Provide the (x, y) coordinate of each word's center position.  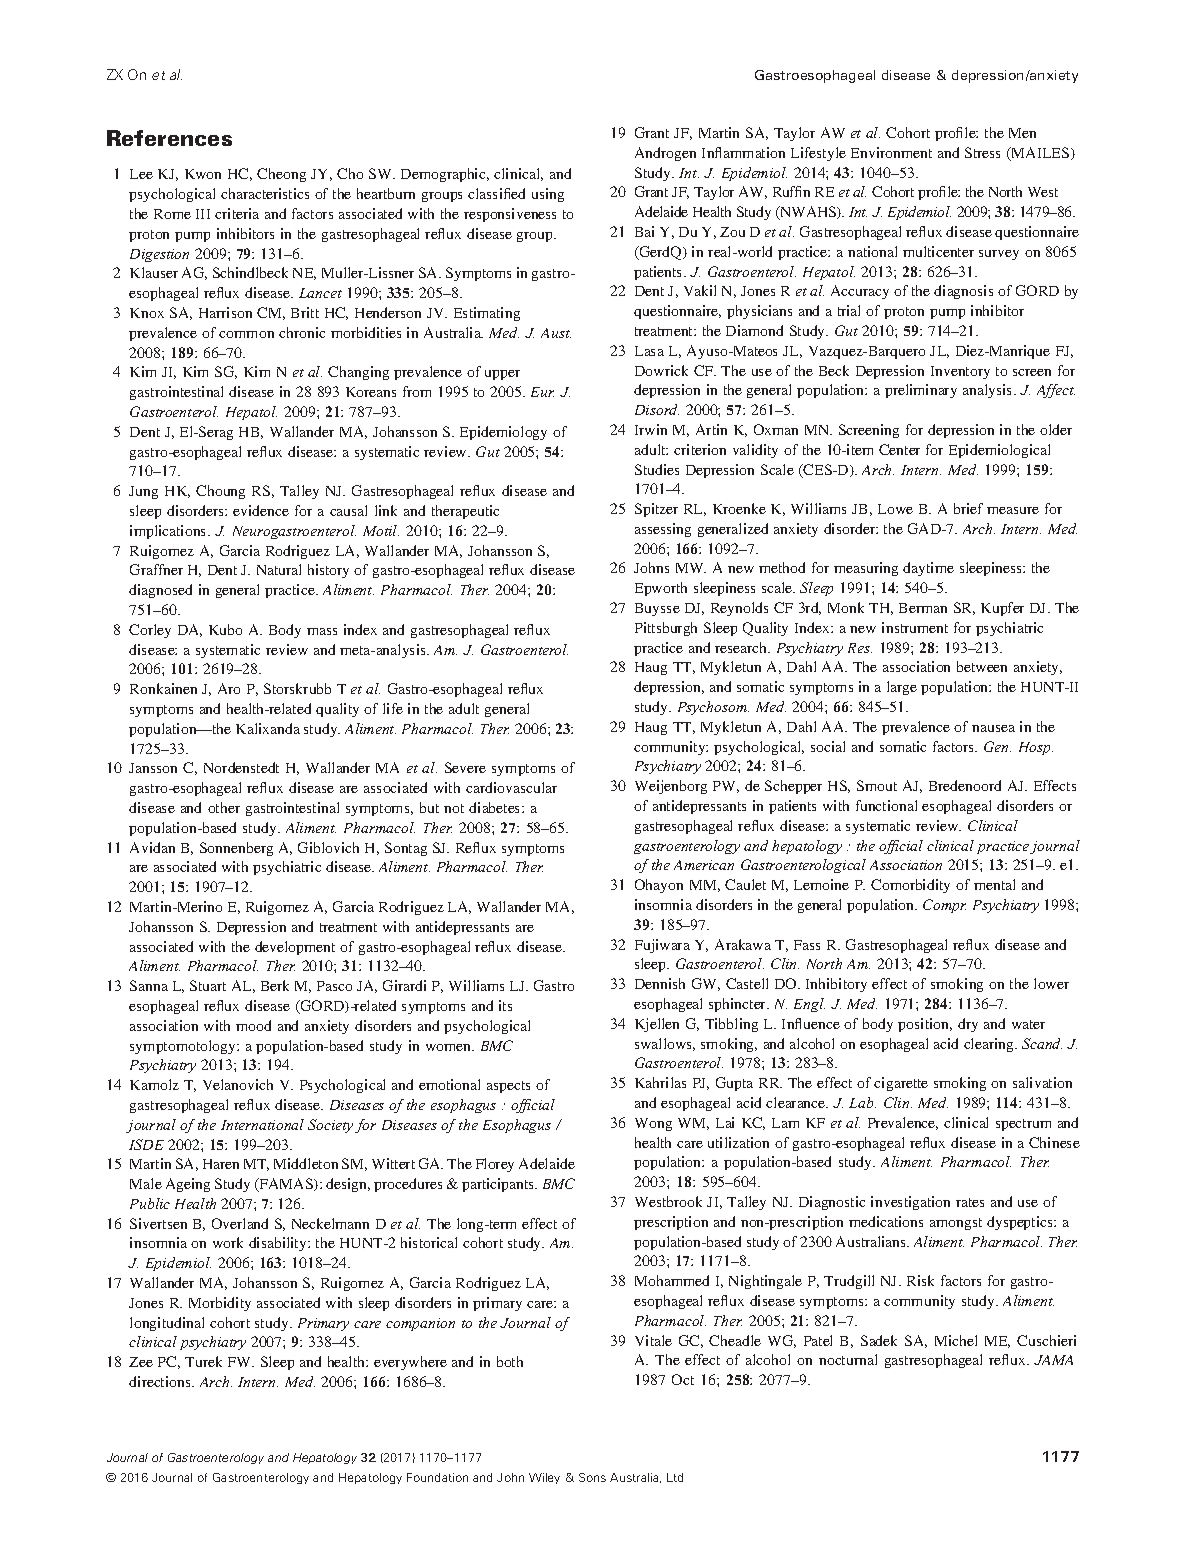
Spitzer (656, 510)
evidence (261, 510)
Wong (653, 1124)
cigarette (901, 1084)
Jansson (153, 768)
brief (968, 508)
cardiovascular (511, 787)
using (548, 195)
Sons (592, 1477)
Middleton (306, 1163)
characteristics (265, 193)
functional (886, 805)
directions (161, 1381)
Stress (982, 152)
